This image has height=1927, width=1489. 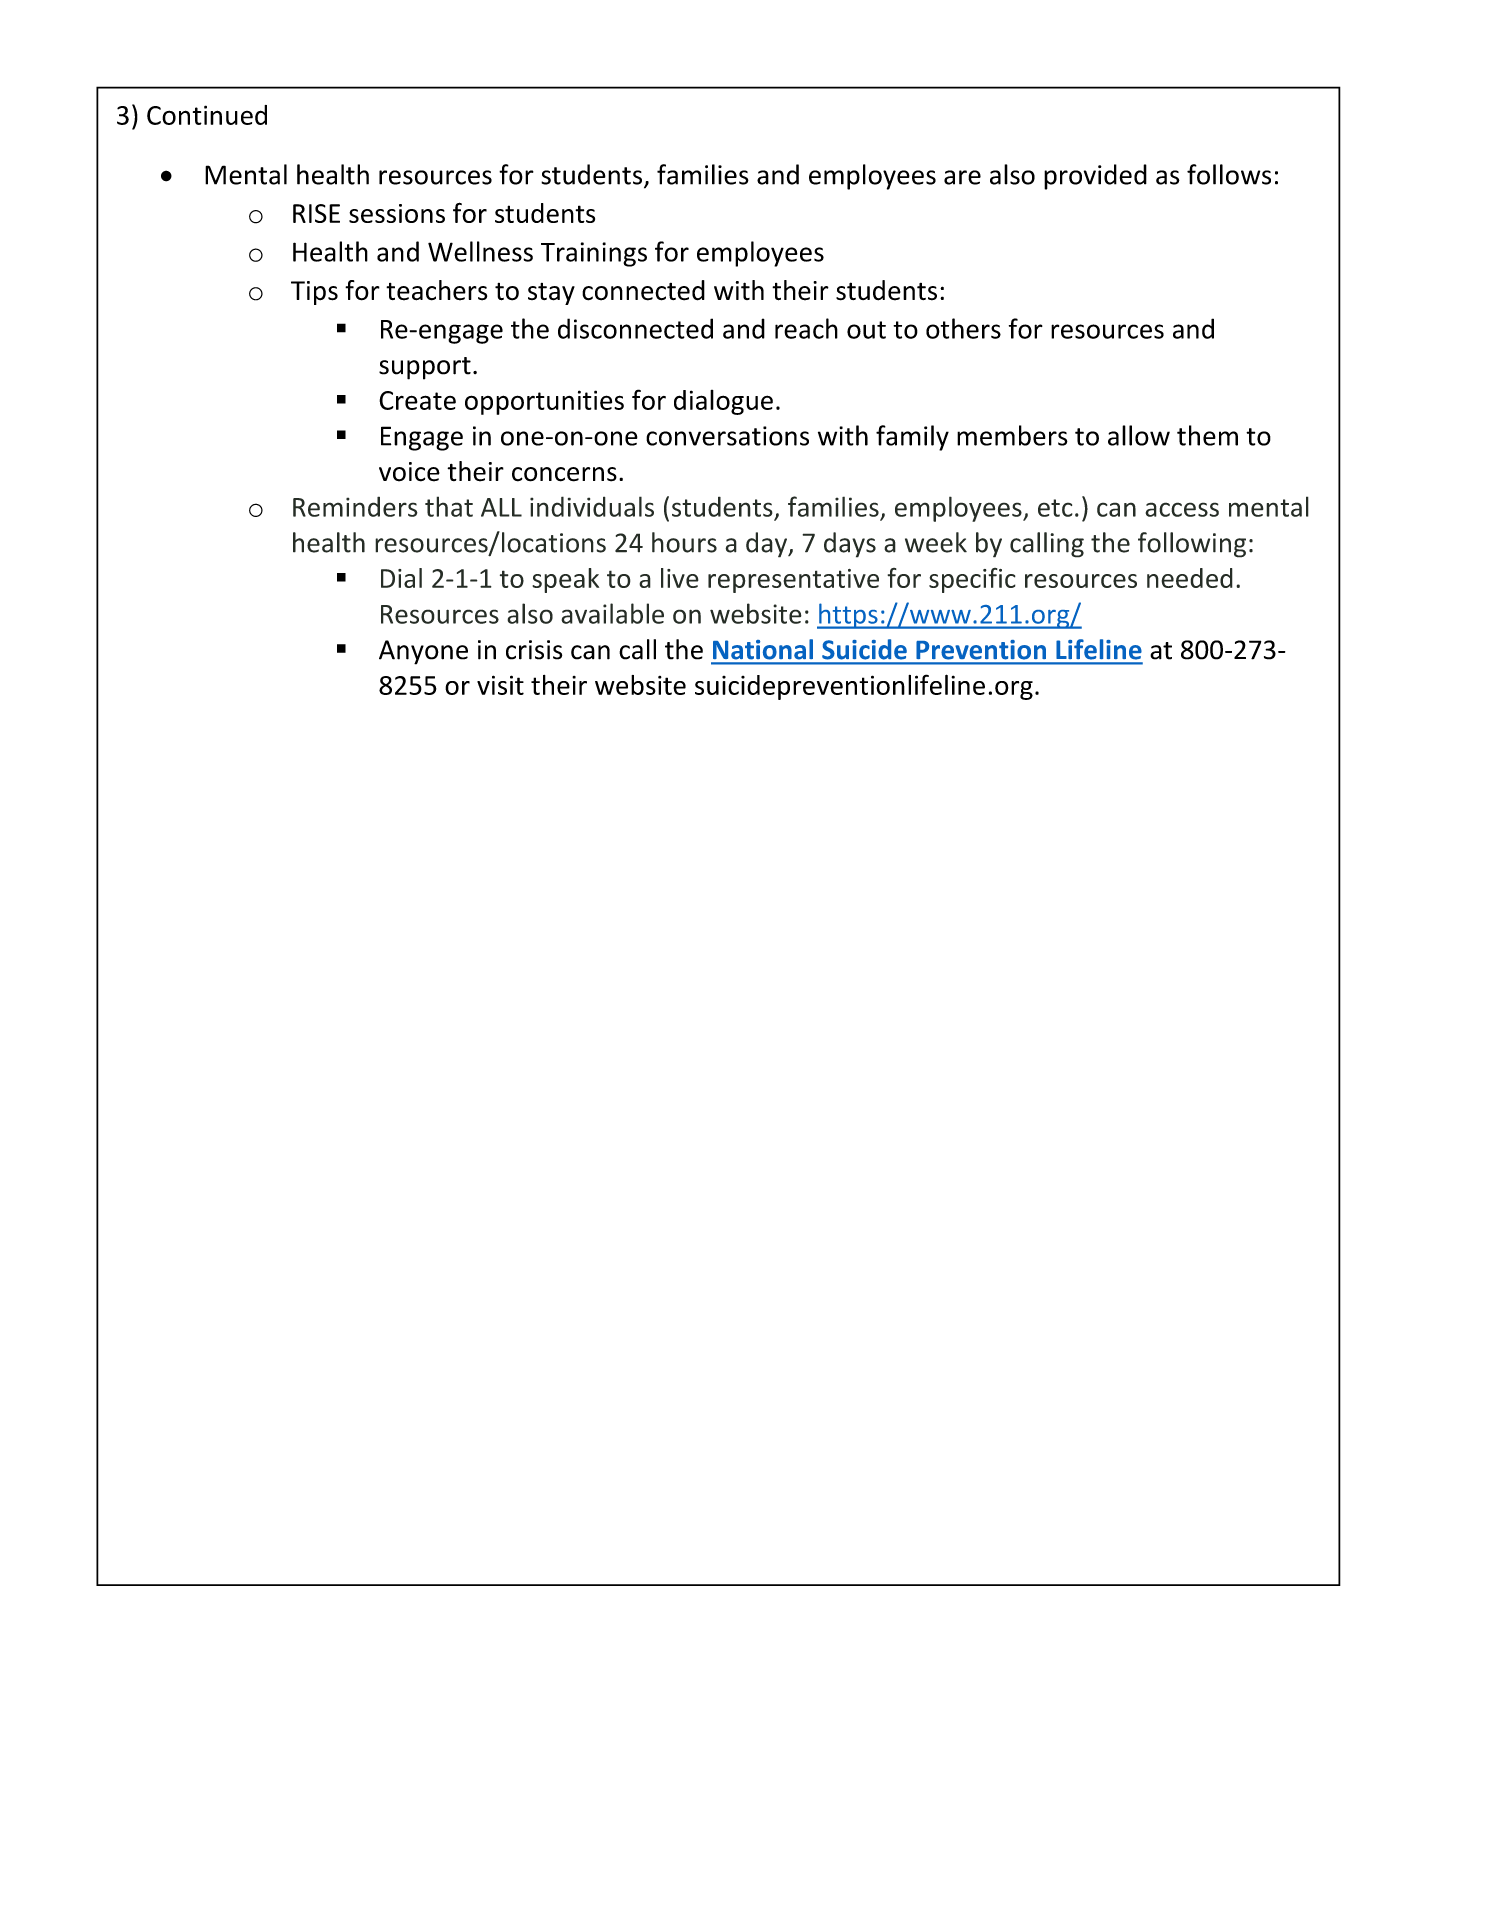 I want to click on allow, so click(x=1139, y=435).
